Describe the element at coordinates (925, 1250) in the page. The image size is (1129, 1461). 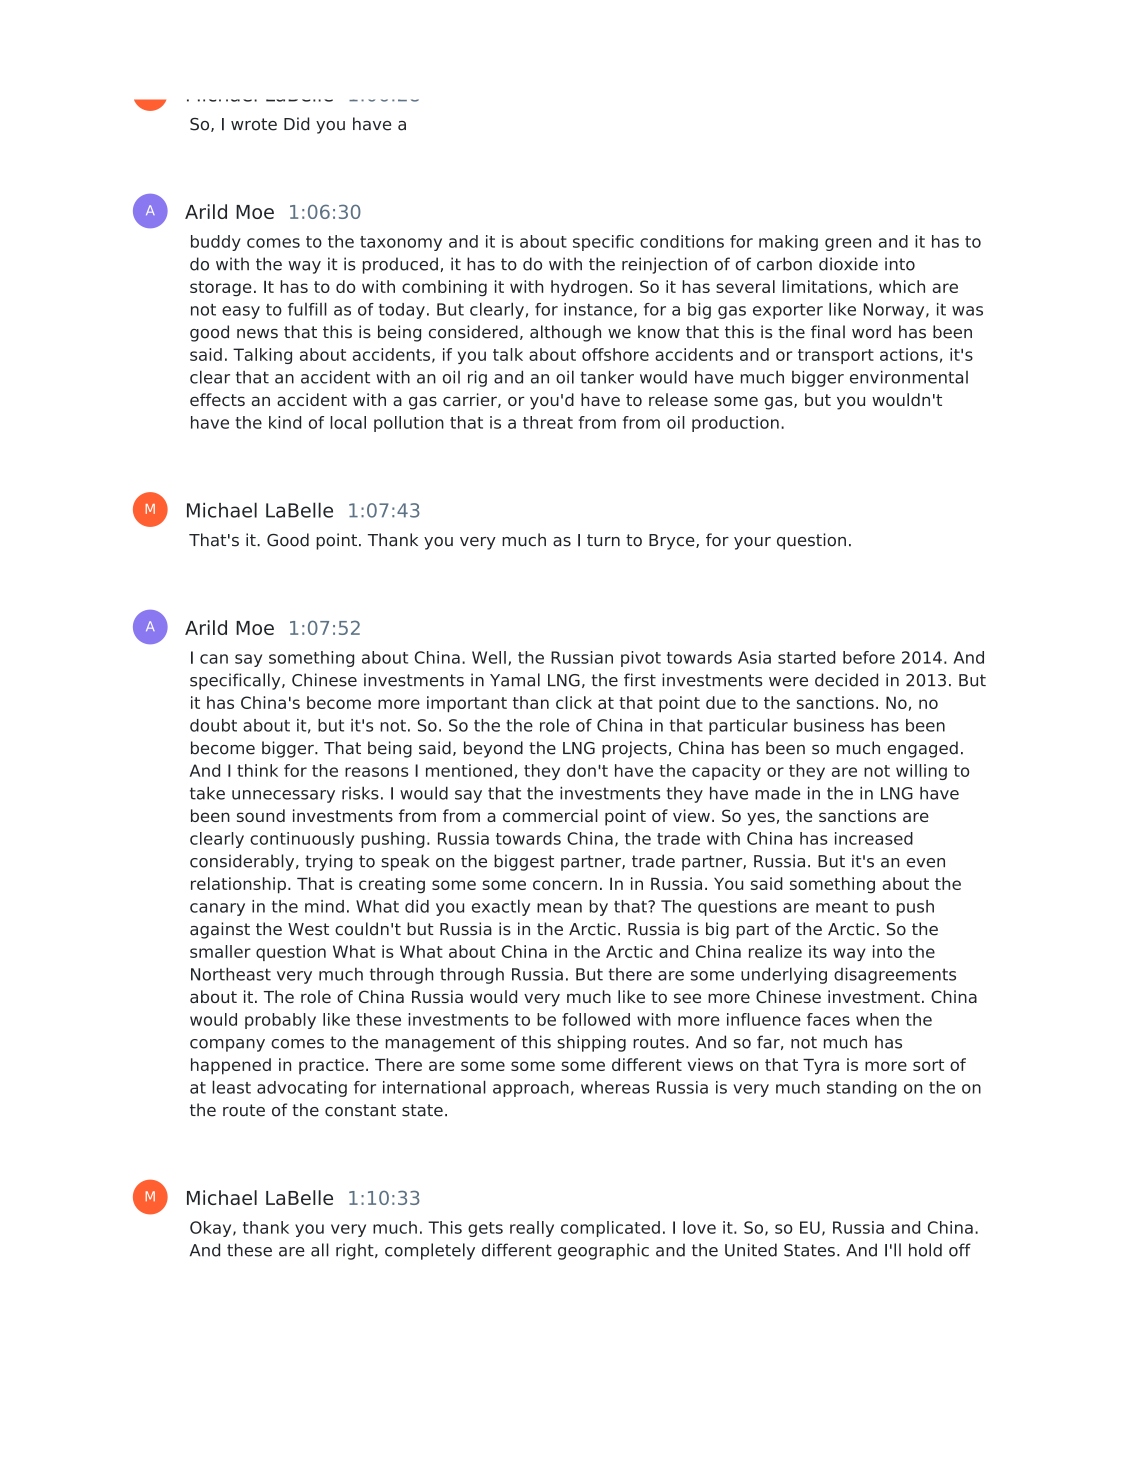
I see `hold` at that location.
